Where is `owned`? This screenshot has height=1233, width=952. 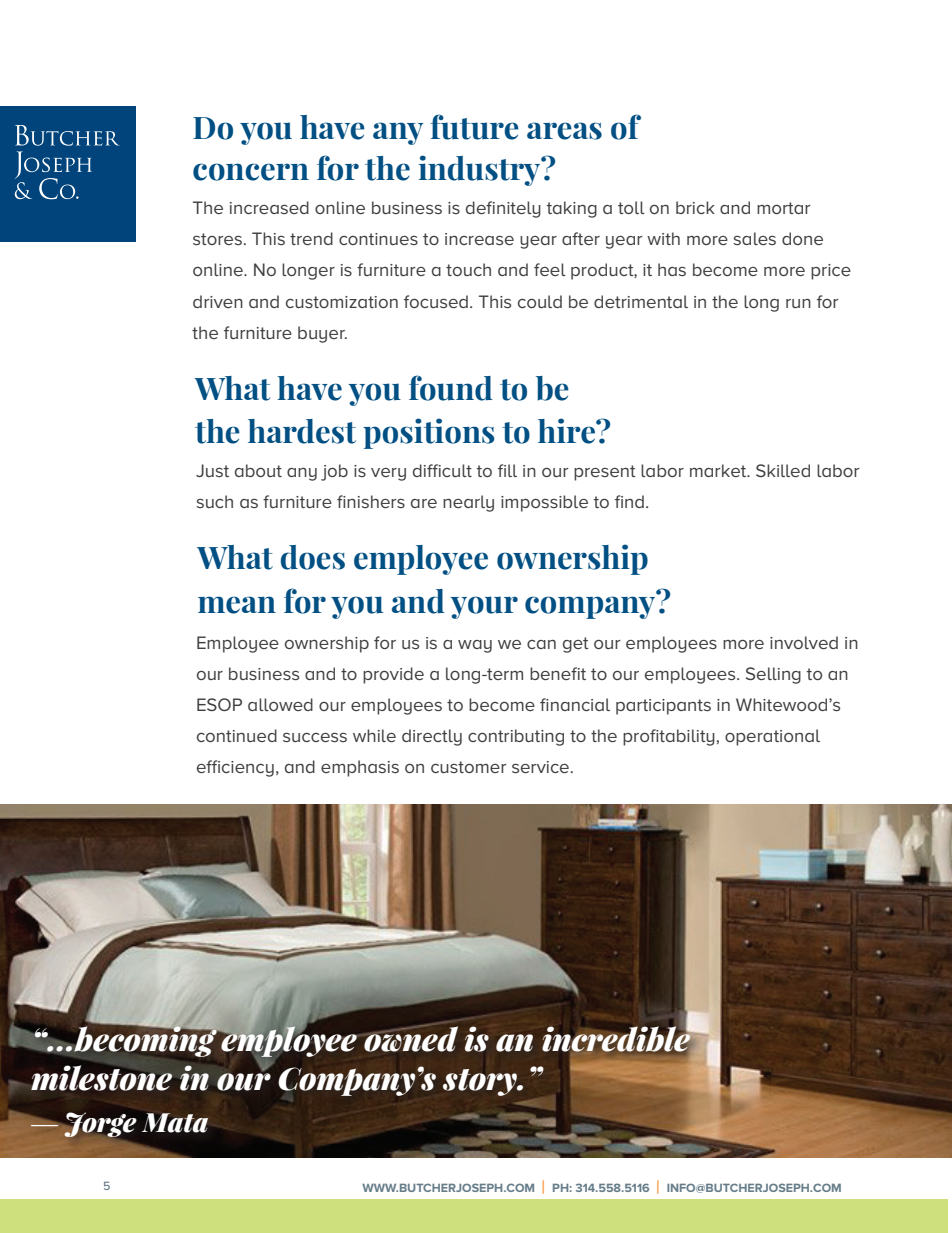
owned is located at coordinates (411, 1038).
